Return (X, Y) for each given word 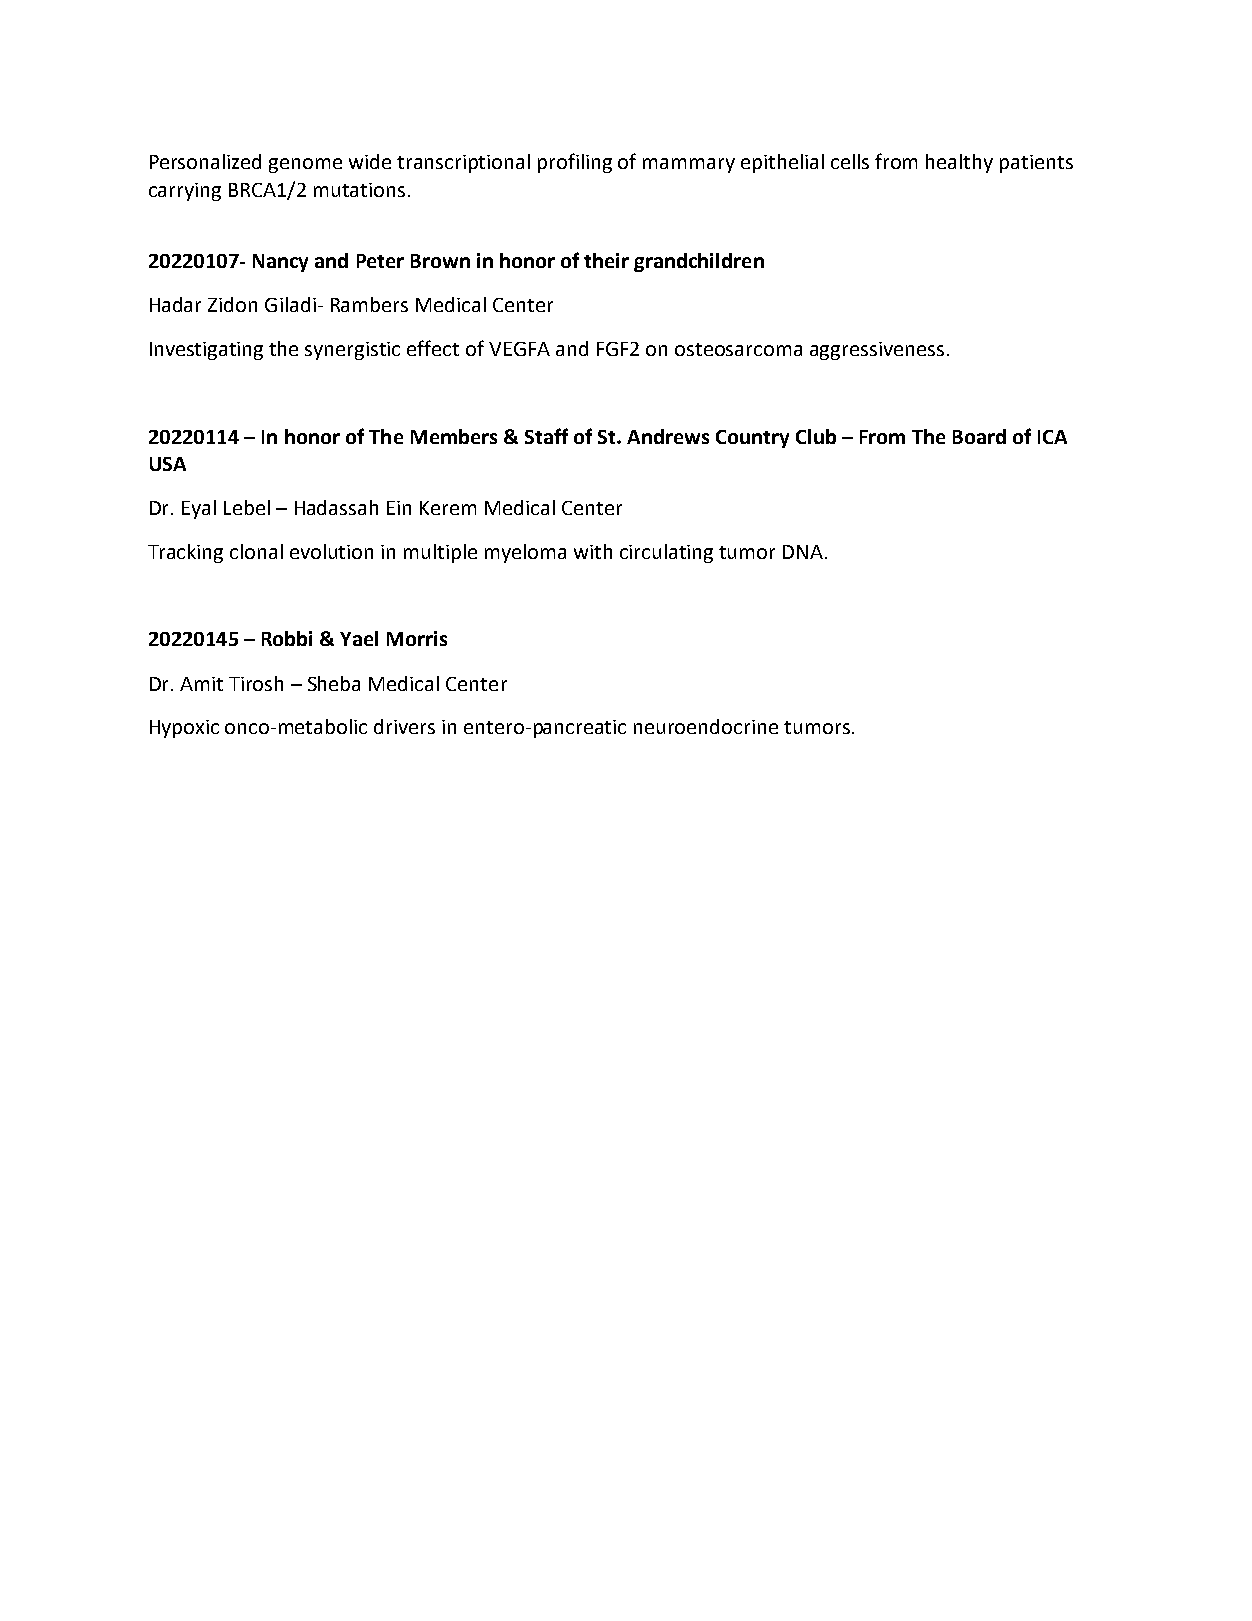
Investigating (206, 351)
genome (305, 165)
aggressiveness (877, 351)
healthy (959, 163)
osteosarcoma (738, 349)
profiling (575, 163)
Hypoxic (184, 729)
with (593, 551)
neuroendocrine (706, 726)
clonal (256, 551)
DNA (803, 552)
